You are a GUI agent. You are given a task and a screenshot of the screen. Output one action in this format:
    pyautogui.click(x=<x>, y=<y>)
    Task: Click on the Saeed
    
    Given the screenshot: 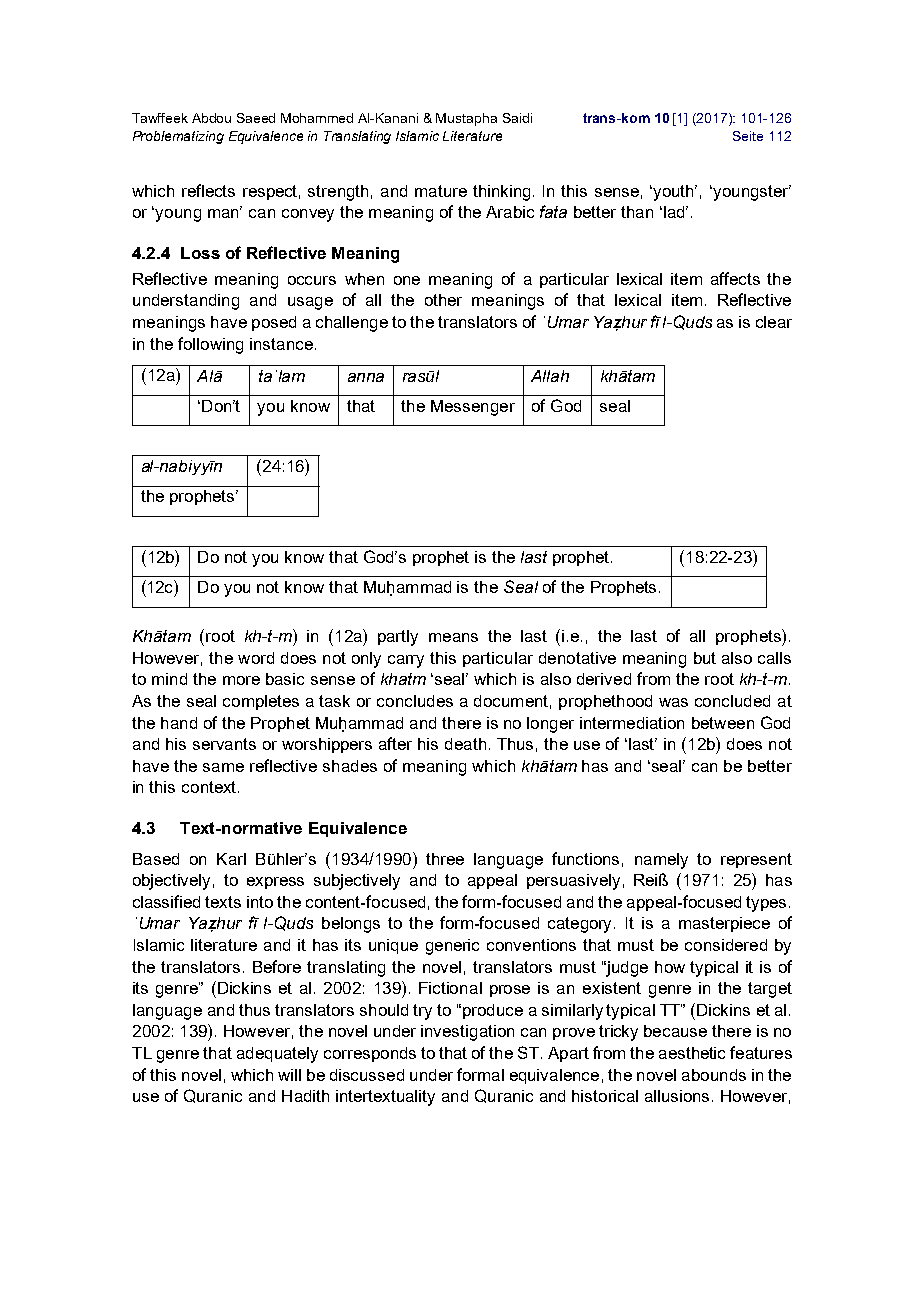 What is the action you would take?
    pyautogui.click(x=256, y=118)
